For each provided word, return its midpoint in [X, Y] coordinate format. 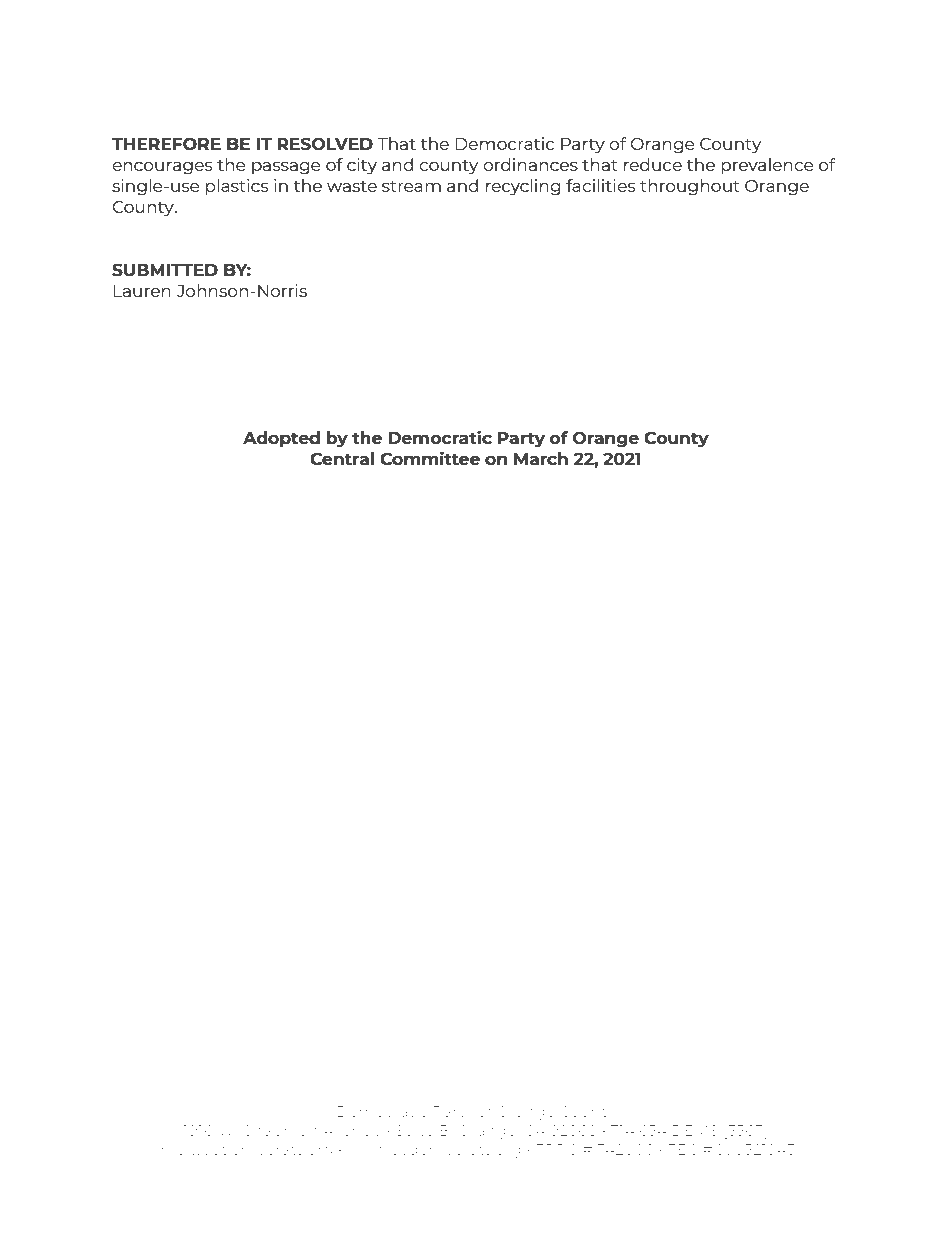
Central [342, 459]
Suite [414, 1130]
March [541, 458]
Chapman [280, 1131]
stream [411, 186]
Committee [430, 458]
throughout [690, 187]
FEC [682, 1149]
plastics [237, 187]
